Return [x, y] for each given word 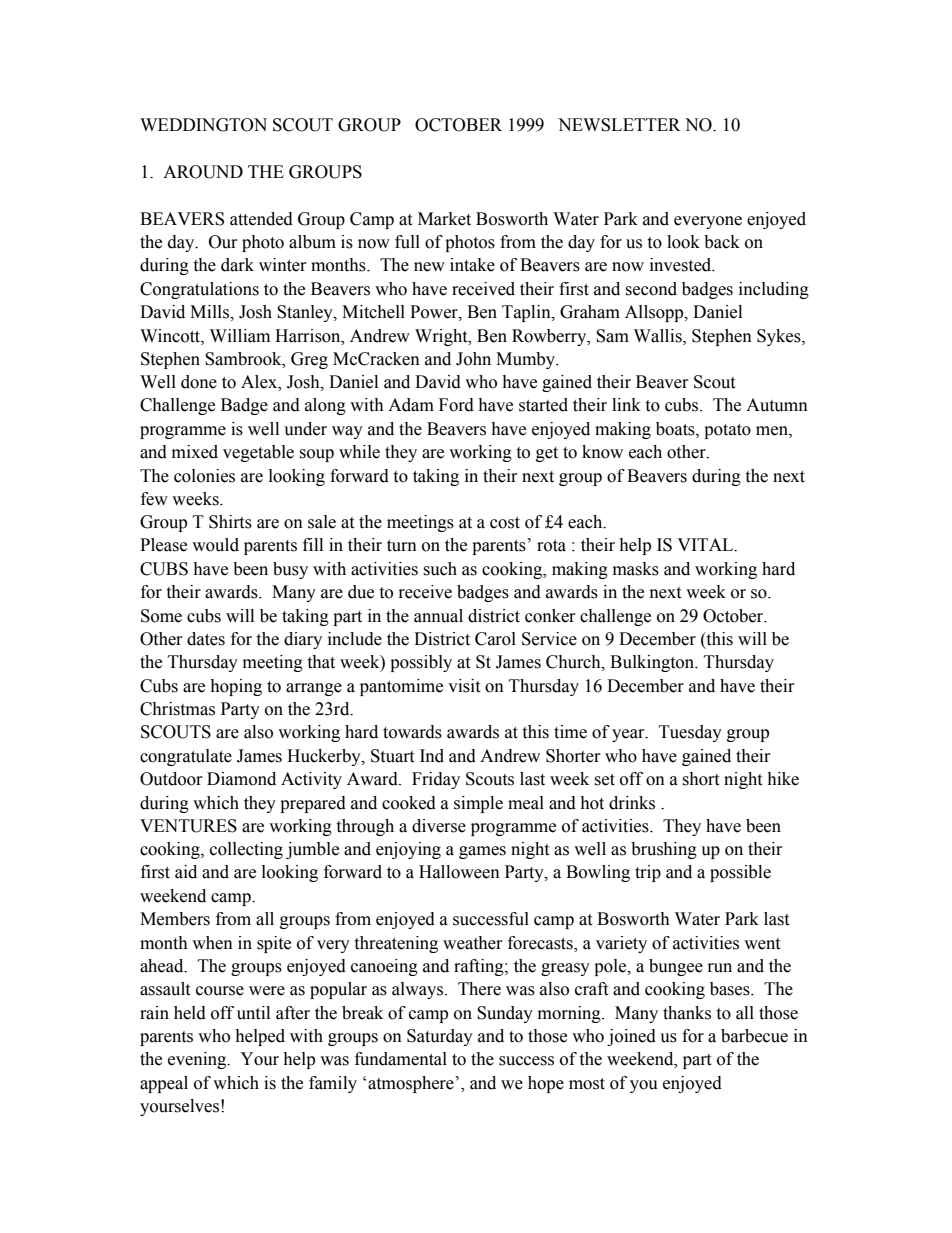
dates [206, 639]
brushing [664, 850]
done [199, 382]
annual [438, 616]
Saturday [440, 1037]
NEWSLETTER [619, 125]
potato [727, 431]
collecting [246, 850]
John [473, 359]
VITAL [706, 545]
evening [198, 1060]
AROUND [203, 172]
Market [444, 219]
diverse [439, 826]
